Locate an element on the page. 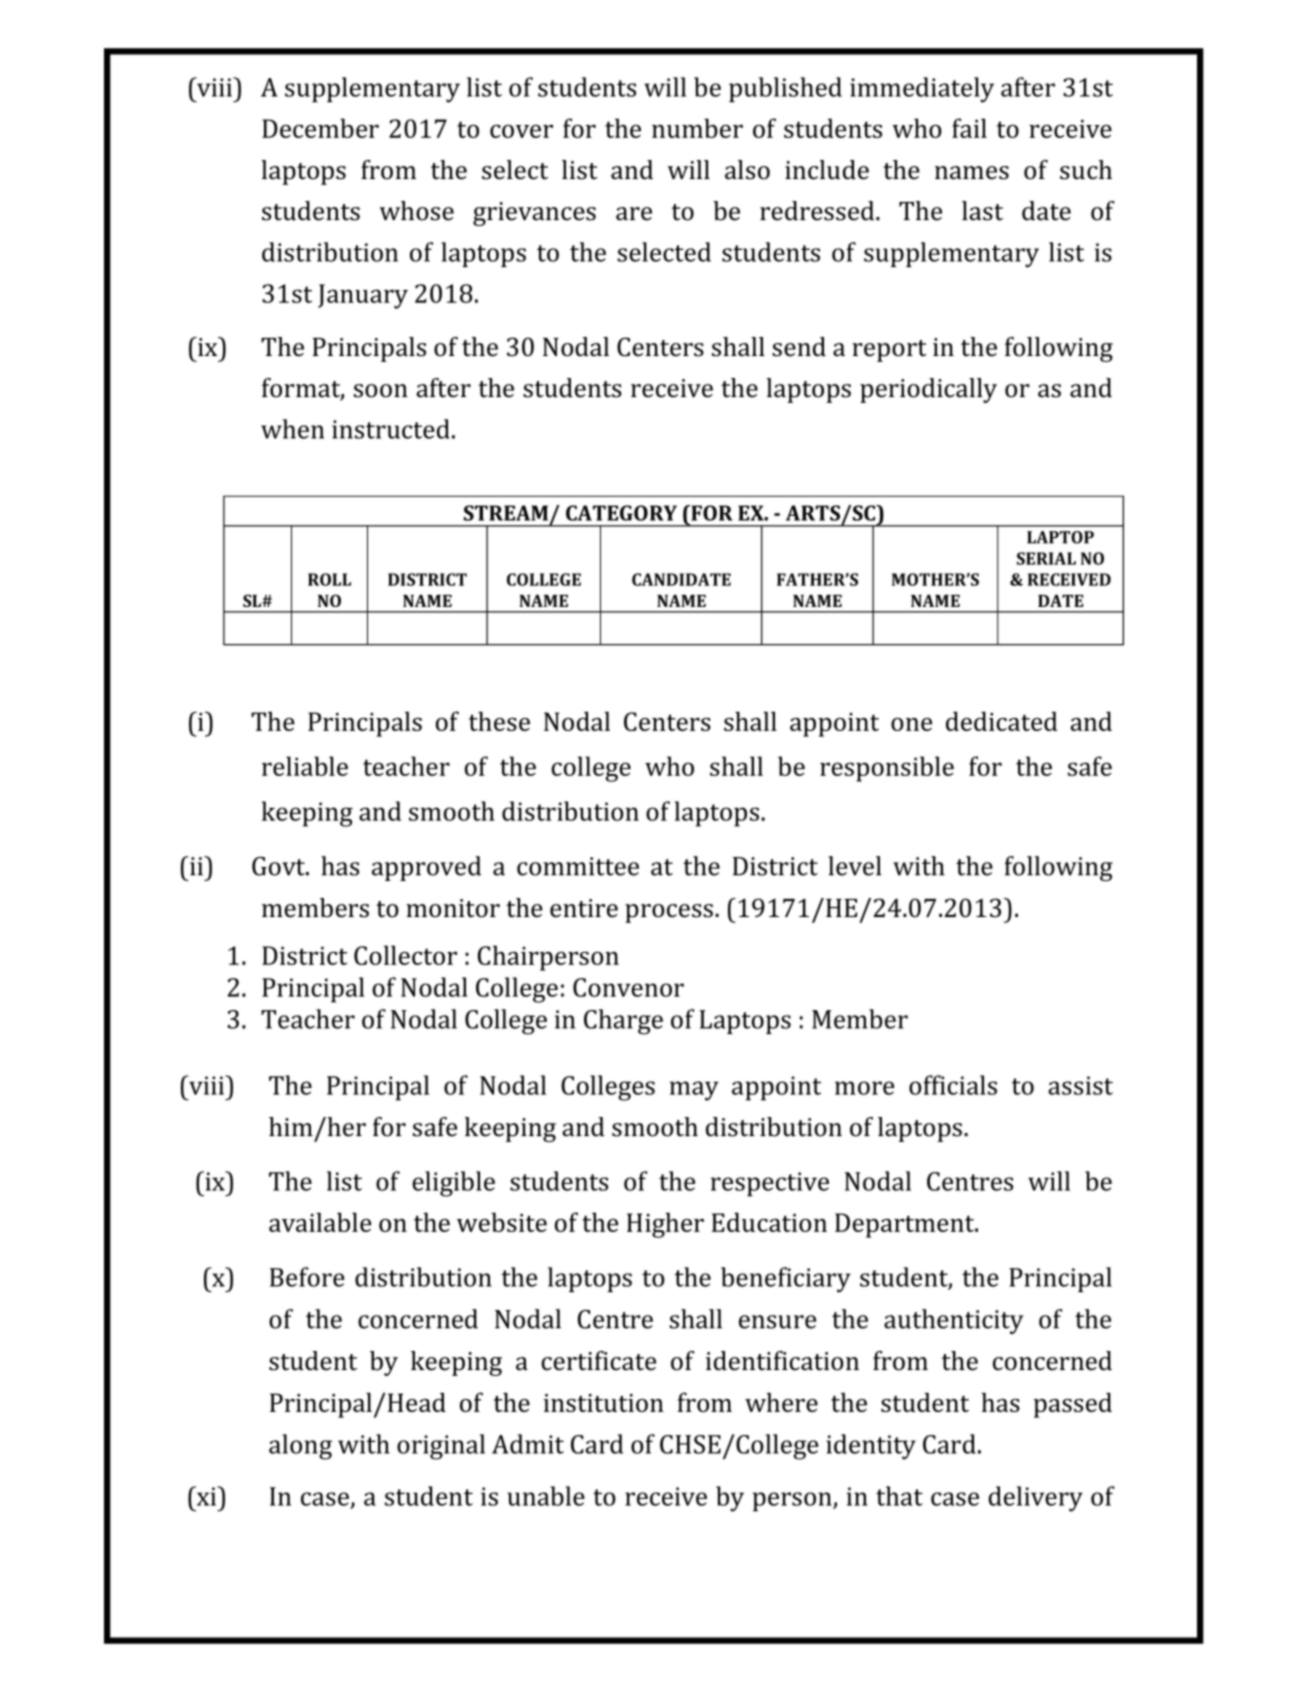 The image size is (1308, 1693). Charge is located at coordinates (623, 1022).
